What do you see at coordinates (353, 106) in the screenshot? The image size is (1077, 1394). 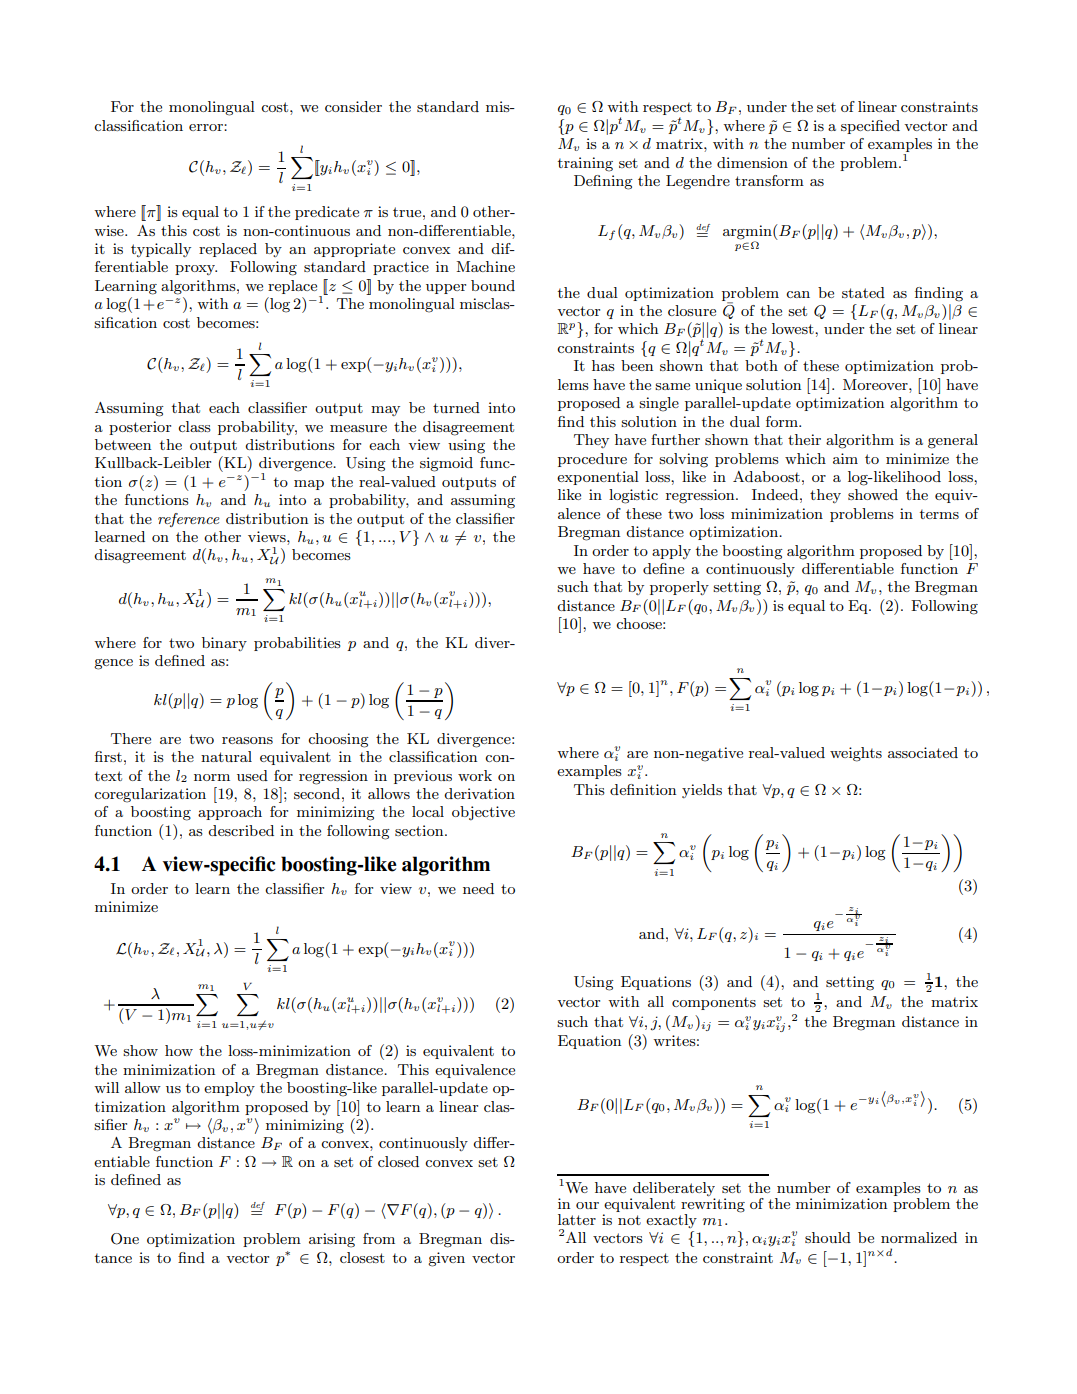 I see `consider` at bounding box center [353, 106].
